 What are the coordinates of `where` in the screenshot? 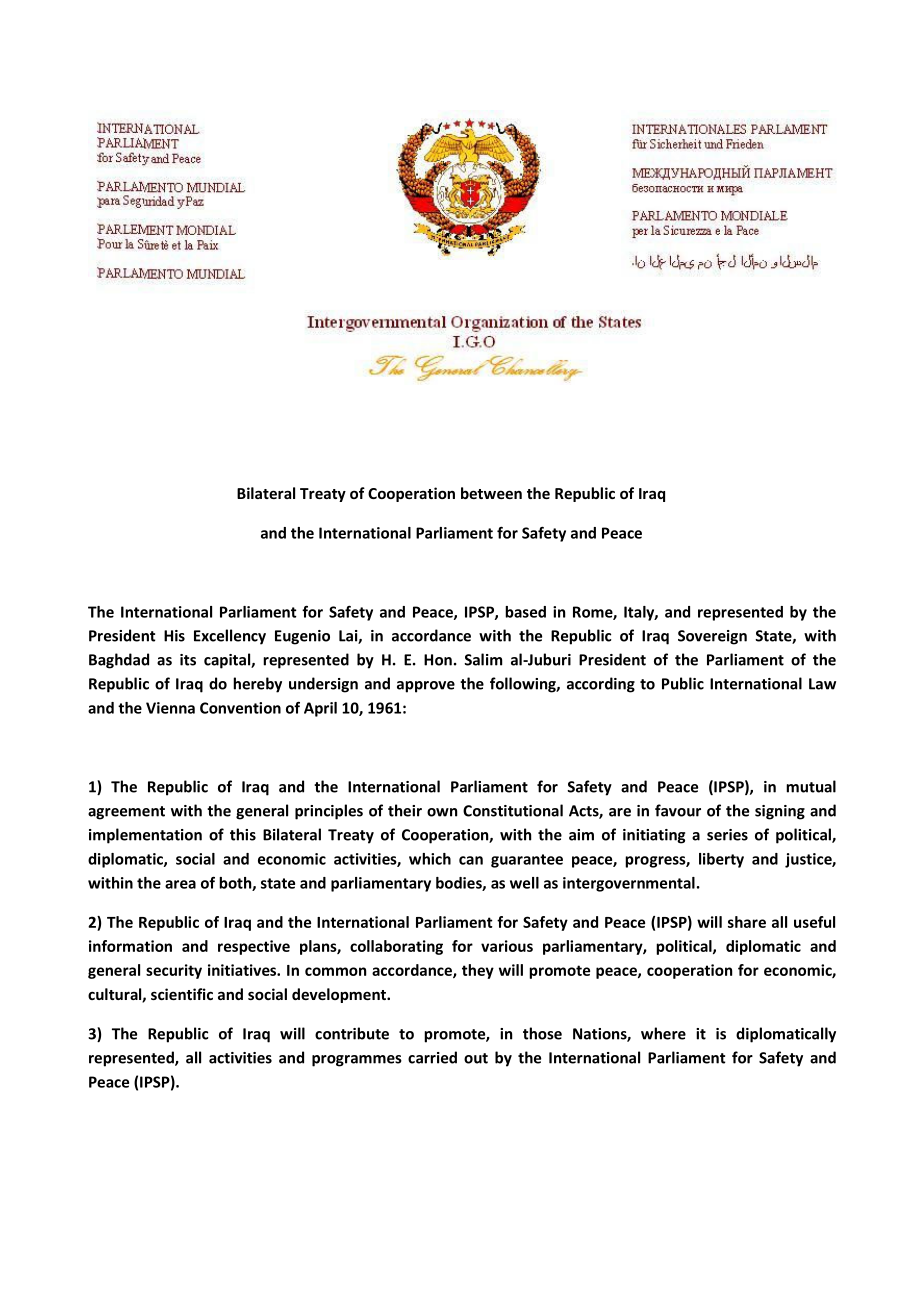 It's located at (663, 1033).
